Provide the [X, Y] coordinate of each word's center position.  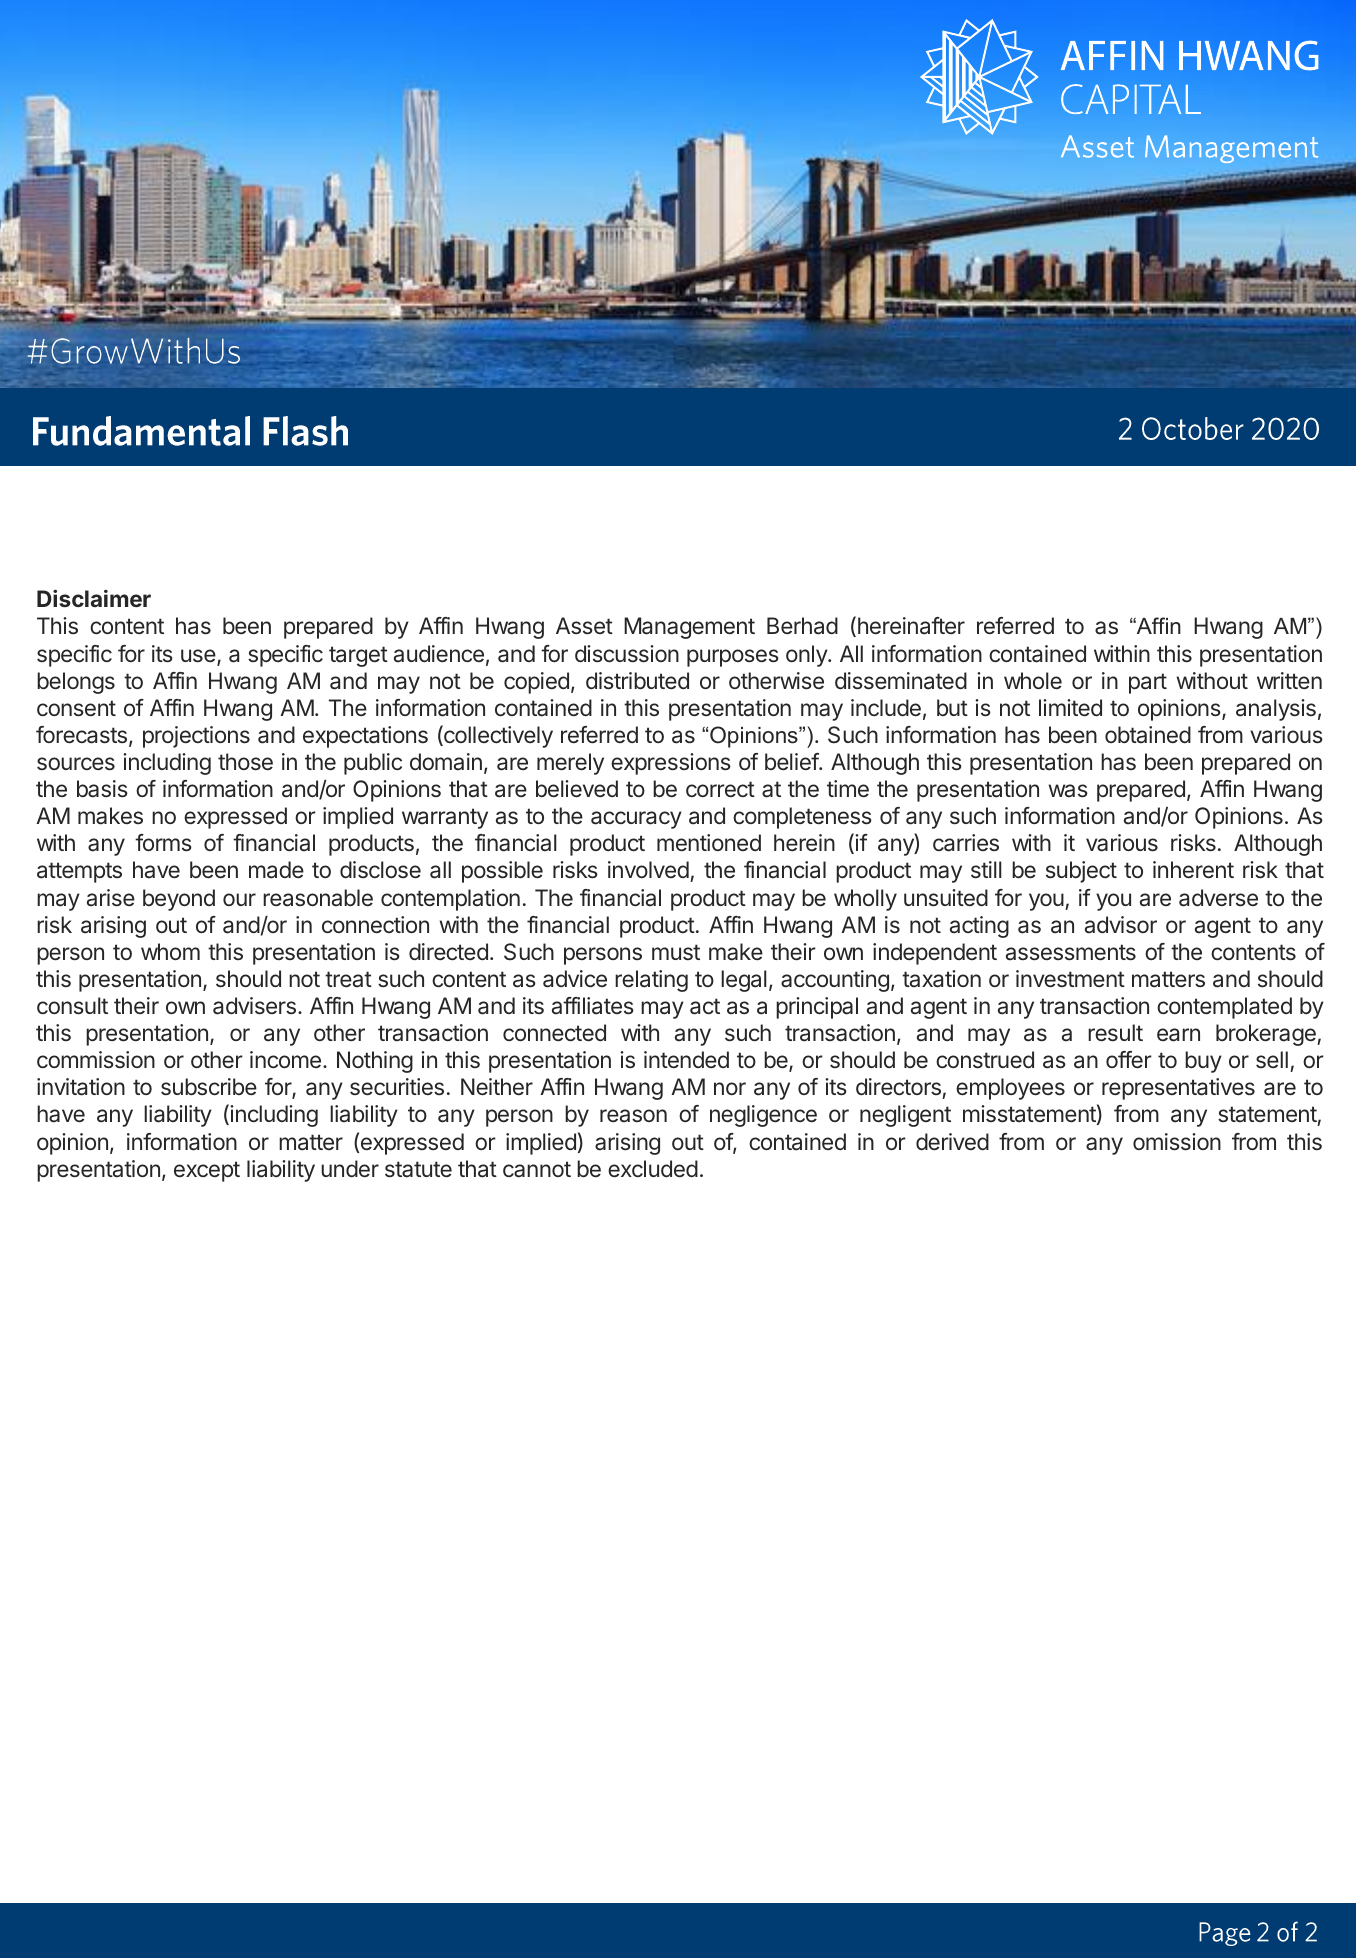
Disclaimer [94, 598]
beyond [179, 900]
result [1115, 1033]
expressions [671, 764]
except [207, 1171]
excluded [653, 1169]
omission [1177, 1142]
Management [689, 628]
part [1148, 683]
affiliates [593, 1006]
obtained [1148, 735]
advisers [254, 1006]
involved [648, 869]
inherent [1193, 869]
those [245, 762]
